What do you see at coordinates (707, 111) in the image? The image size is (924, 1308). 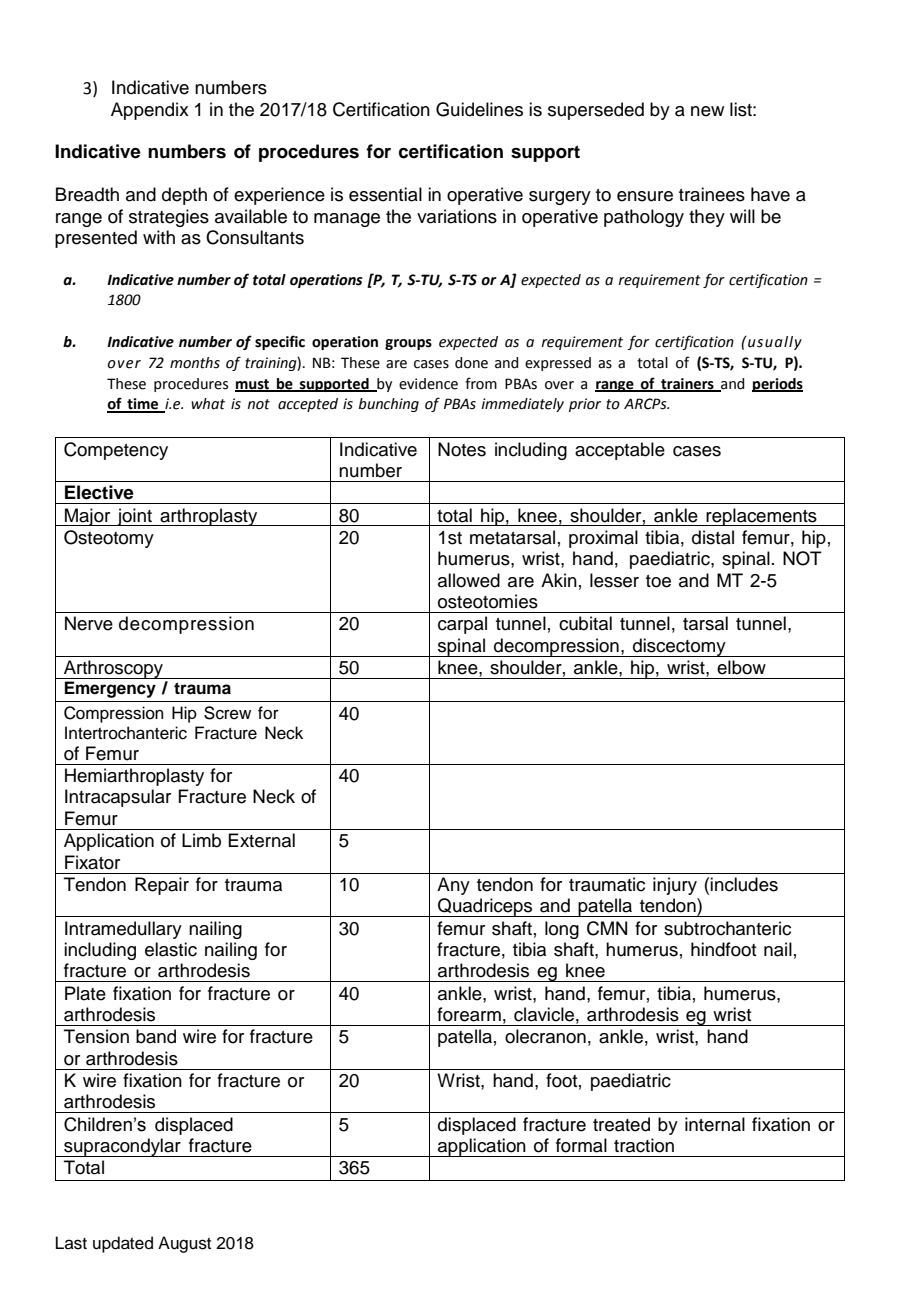 I see `new` at bounding box center [707, 111].
